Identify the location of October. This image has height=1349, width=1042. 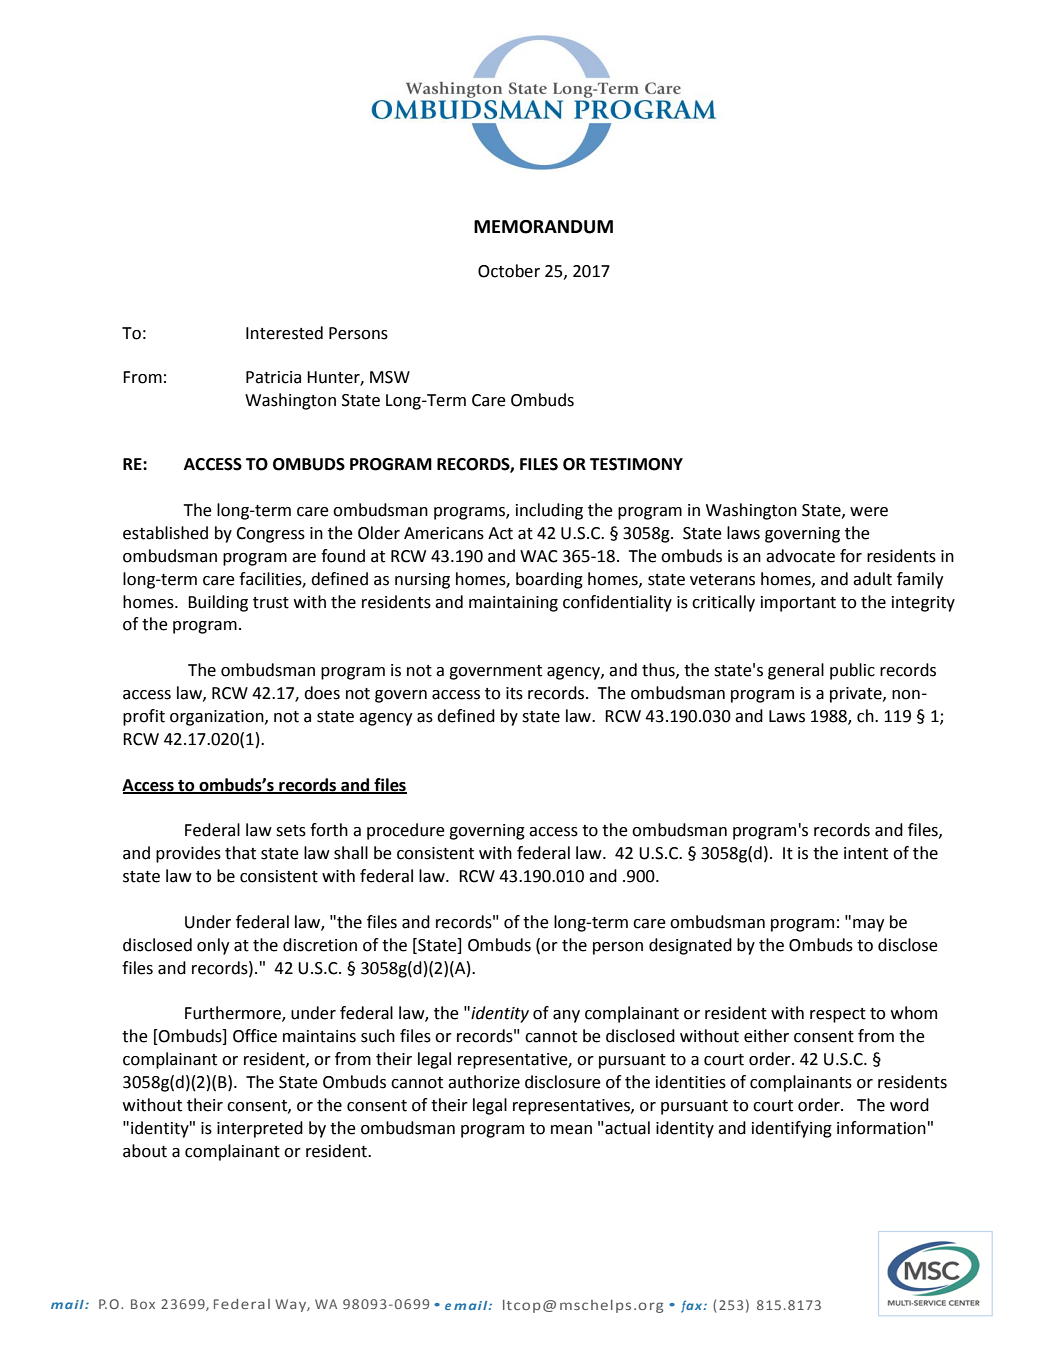
(509, 271).
